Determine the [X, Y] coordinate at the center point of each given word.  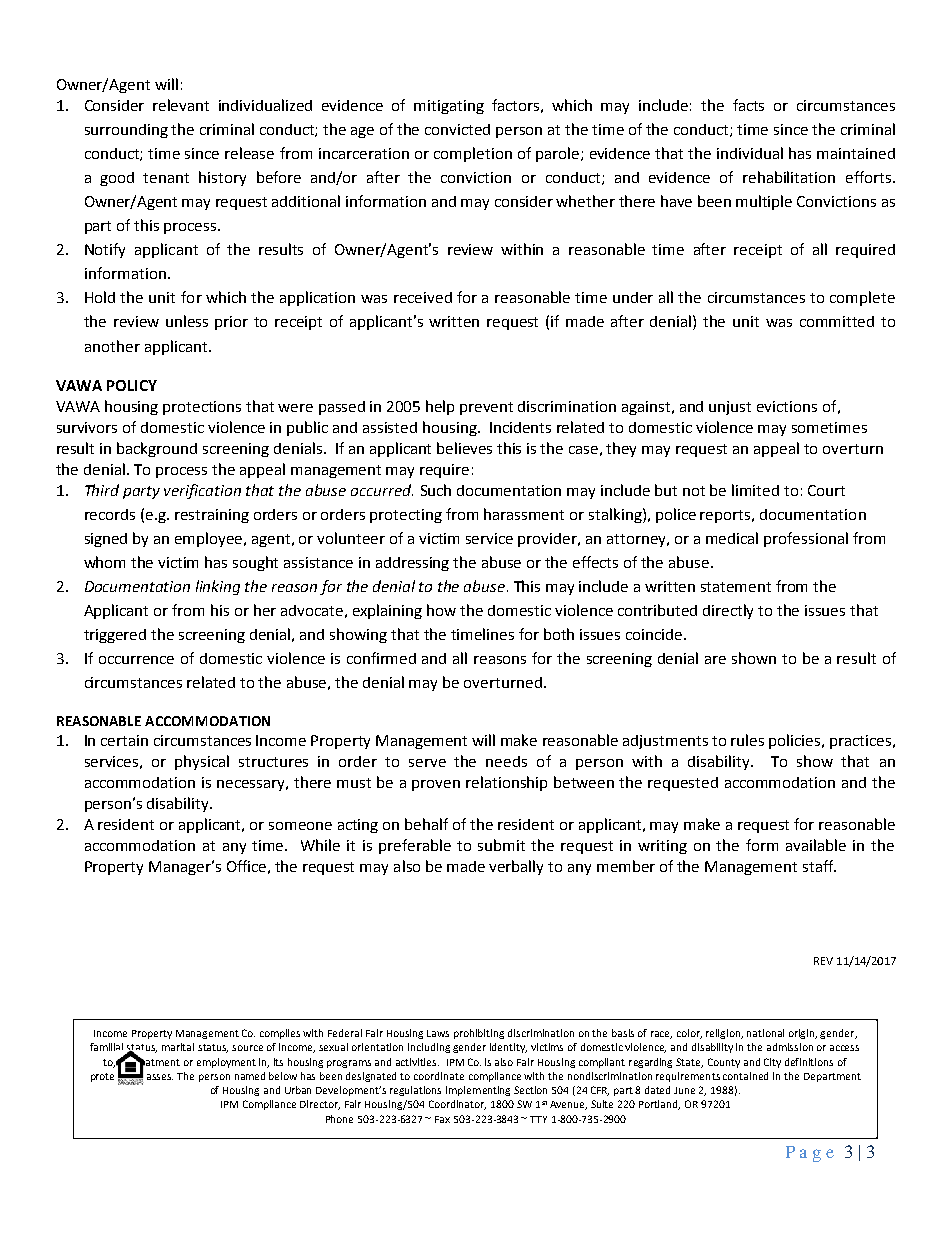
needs [506, 761]
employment [226, 1063]
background [157, 449]
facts [748, 105]
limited [755, 490]
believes [464, 448]
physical [202, 762]
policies [796, 741]
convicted [457, 129]
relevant [181, 105]
